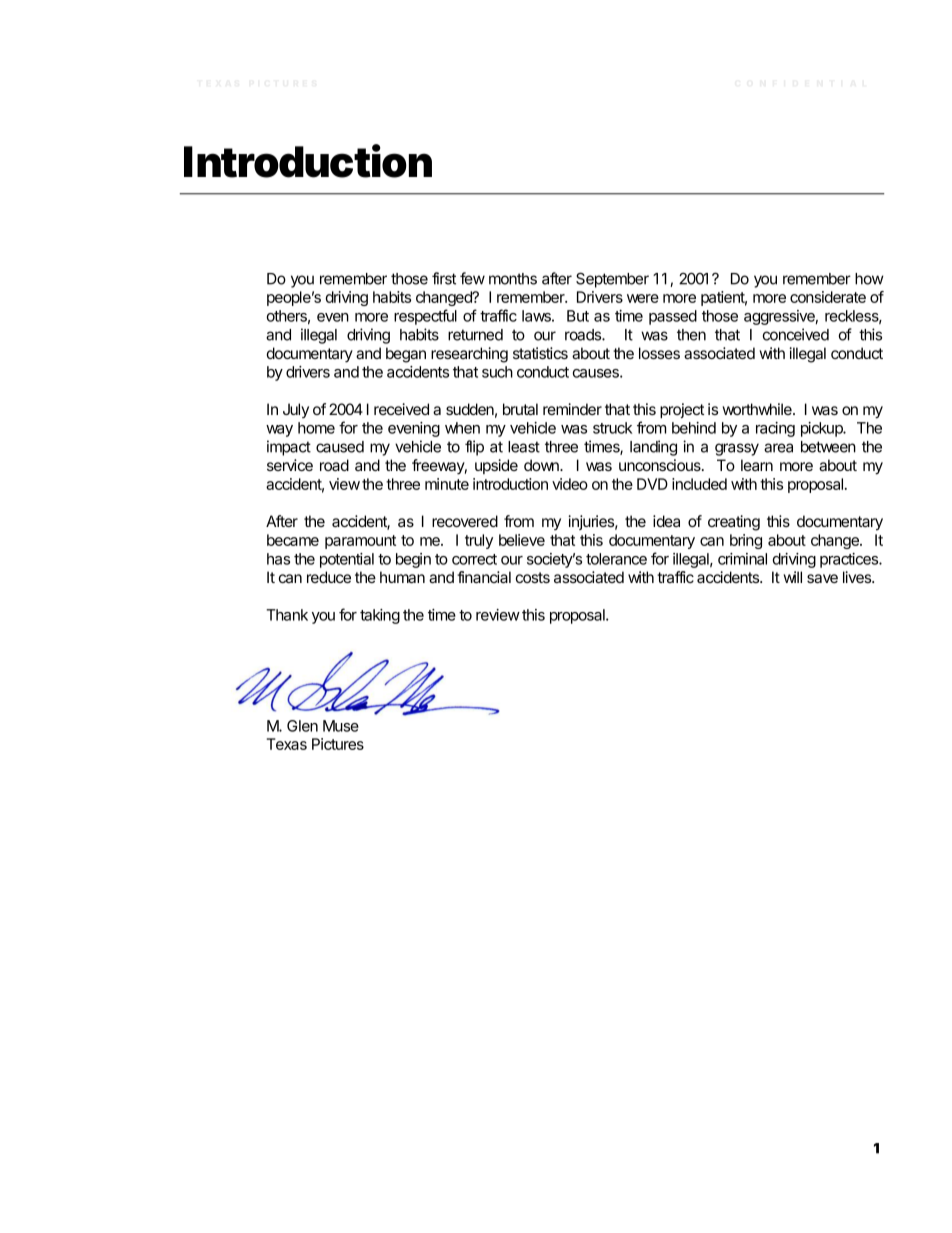  Describe the element at coordinates (425, 317) in the document. I see `respectful` at that location.
